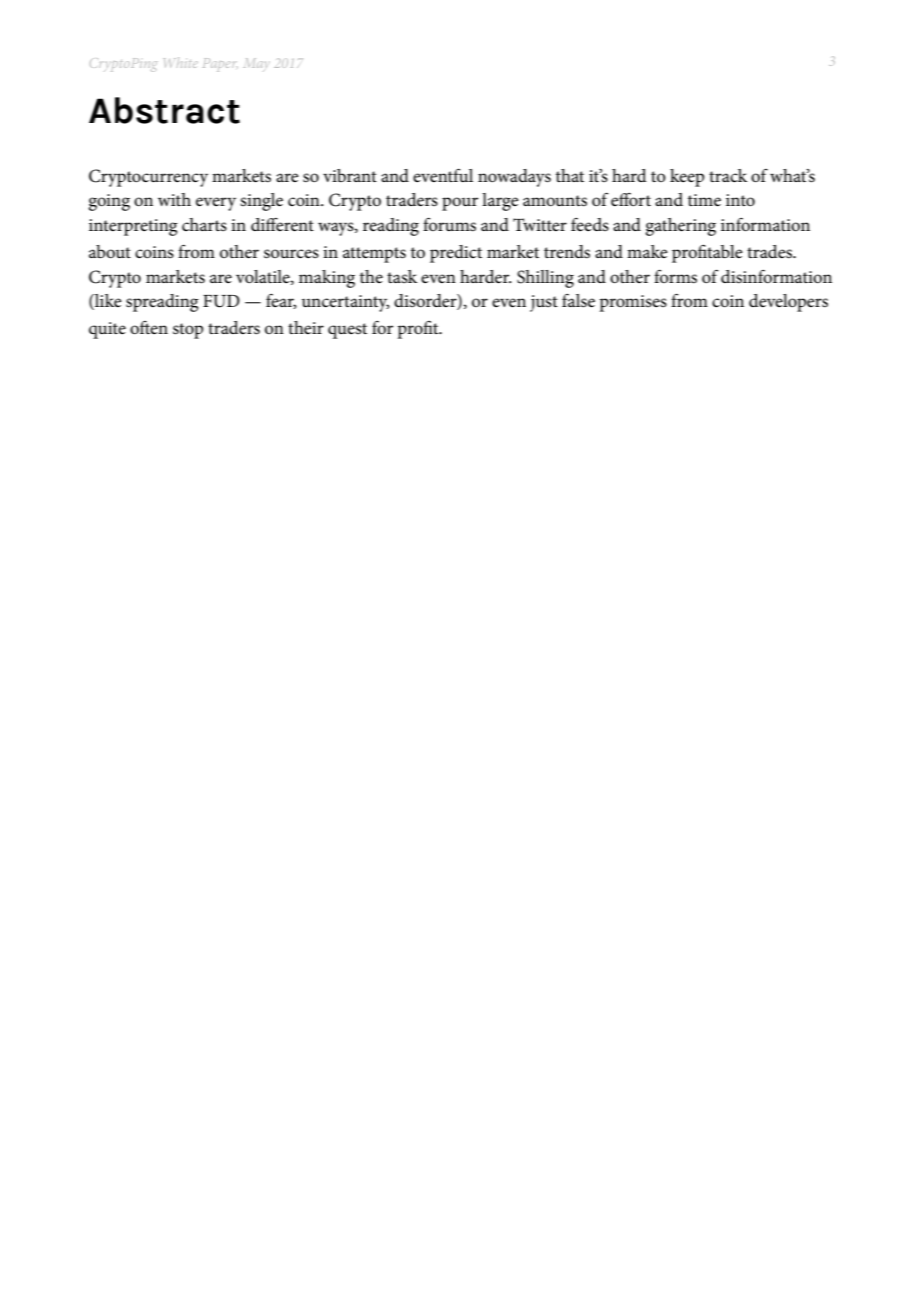  I want to click on time, so click(704, 200).
